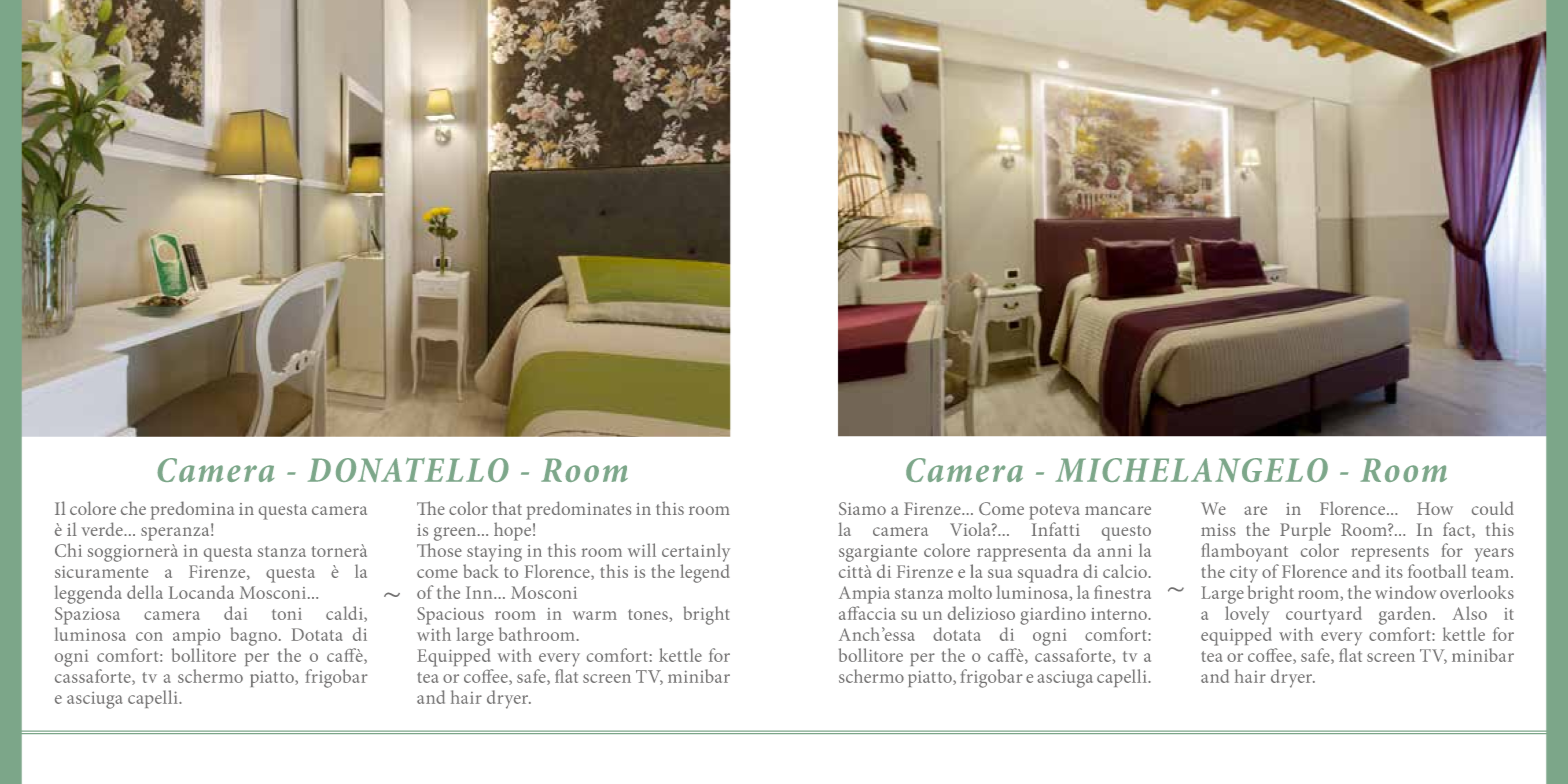  I want to click on certainly, so click(696, 552).
